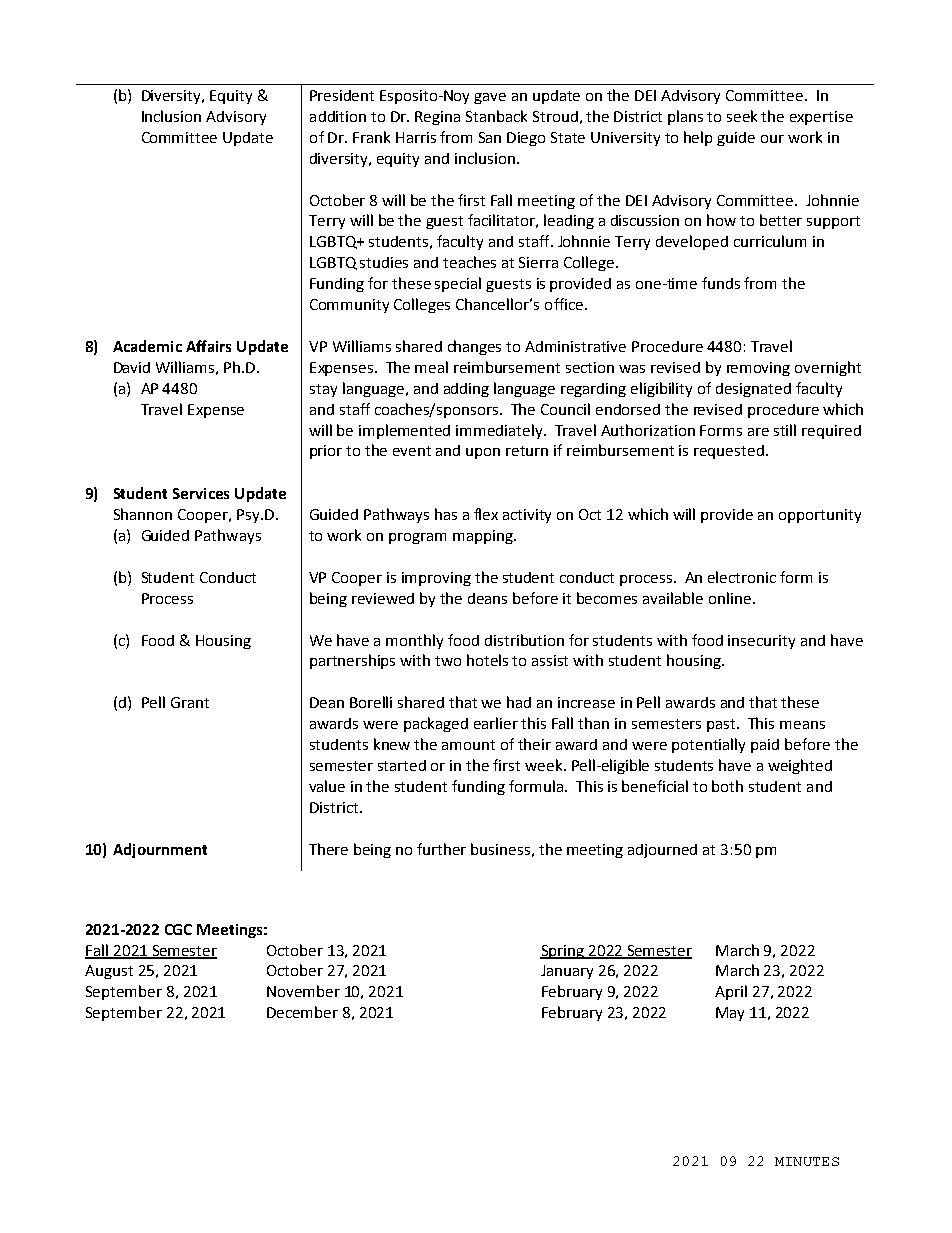 This page has width=952, height=1233. Describe the element at coordinates (500, 849) in the page. I see `business` at that location.
